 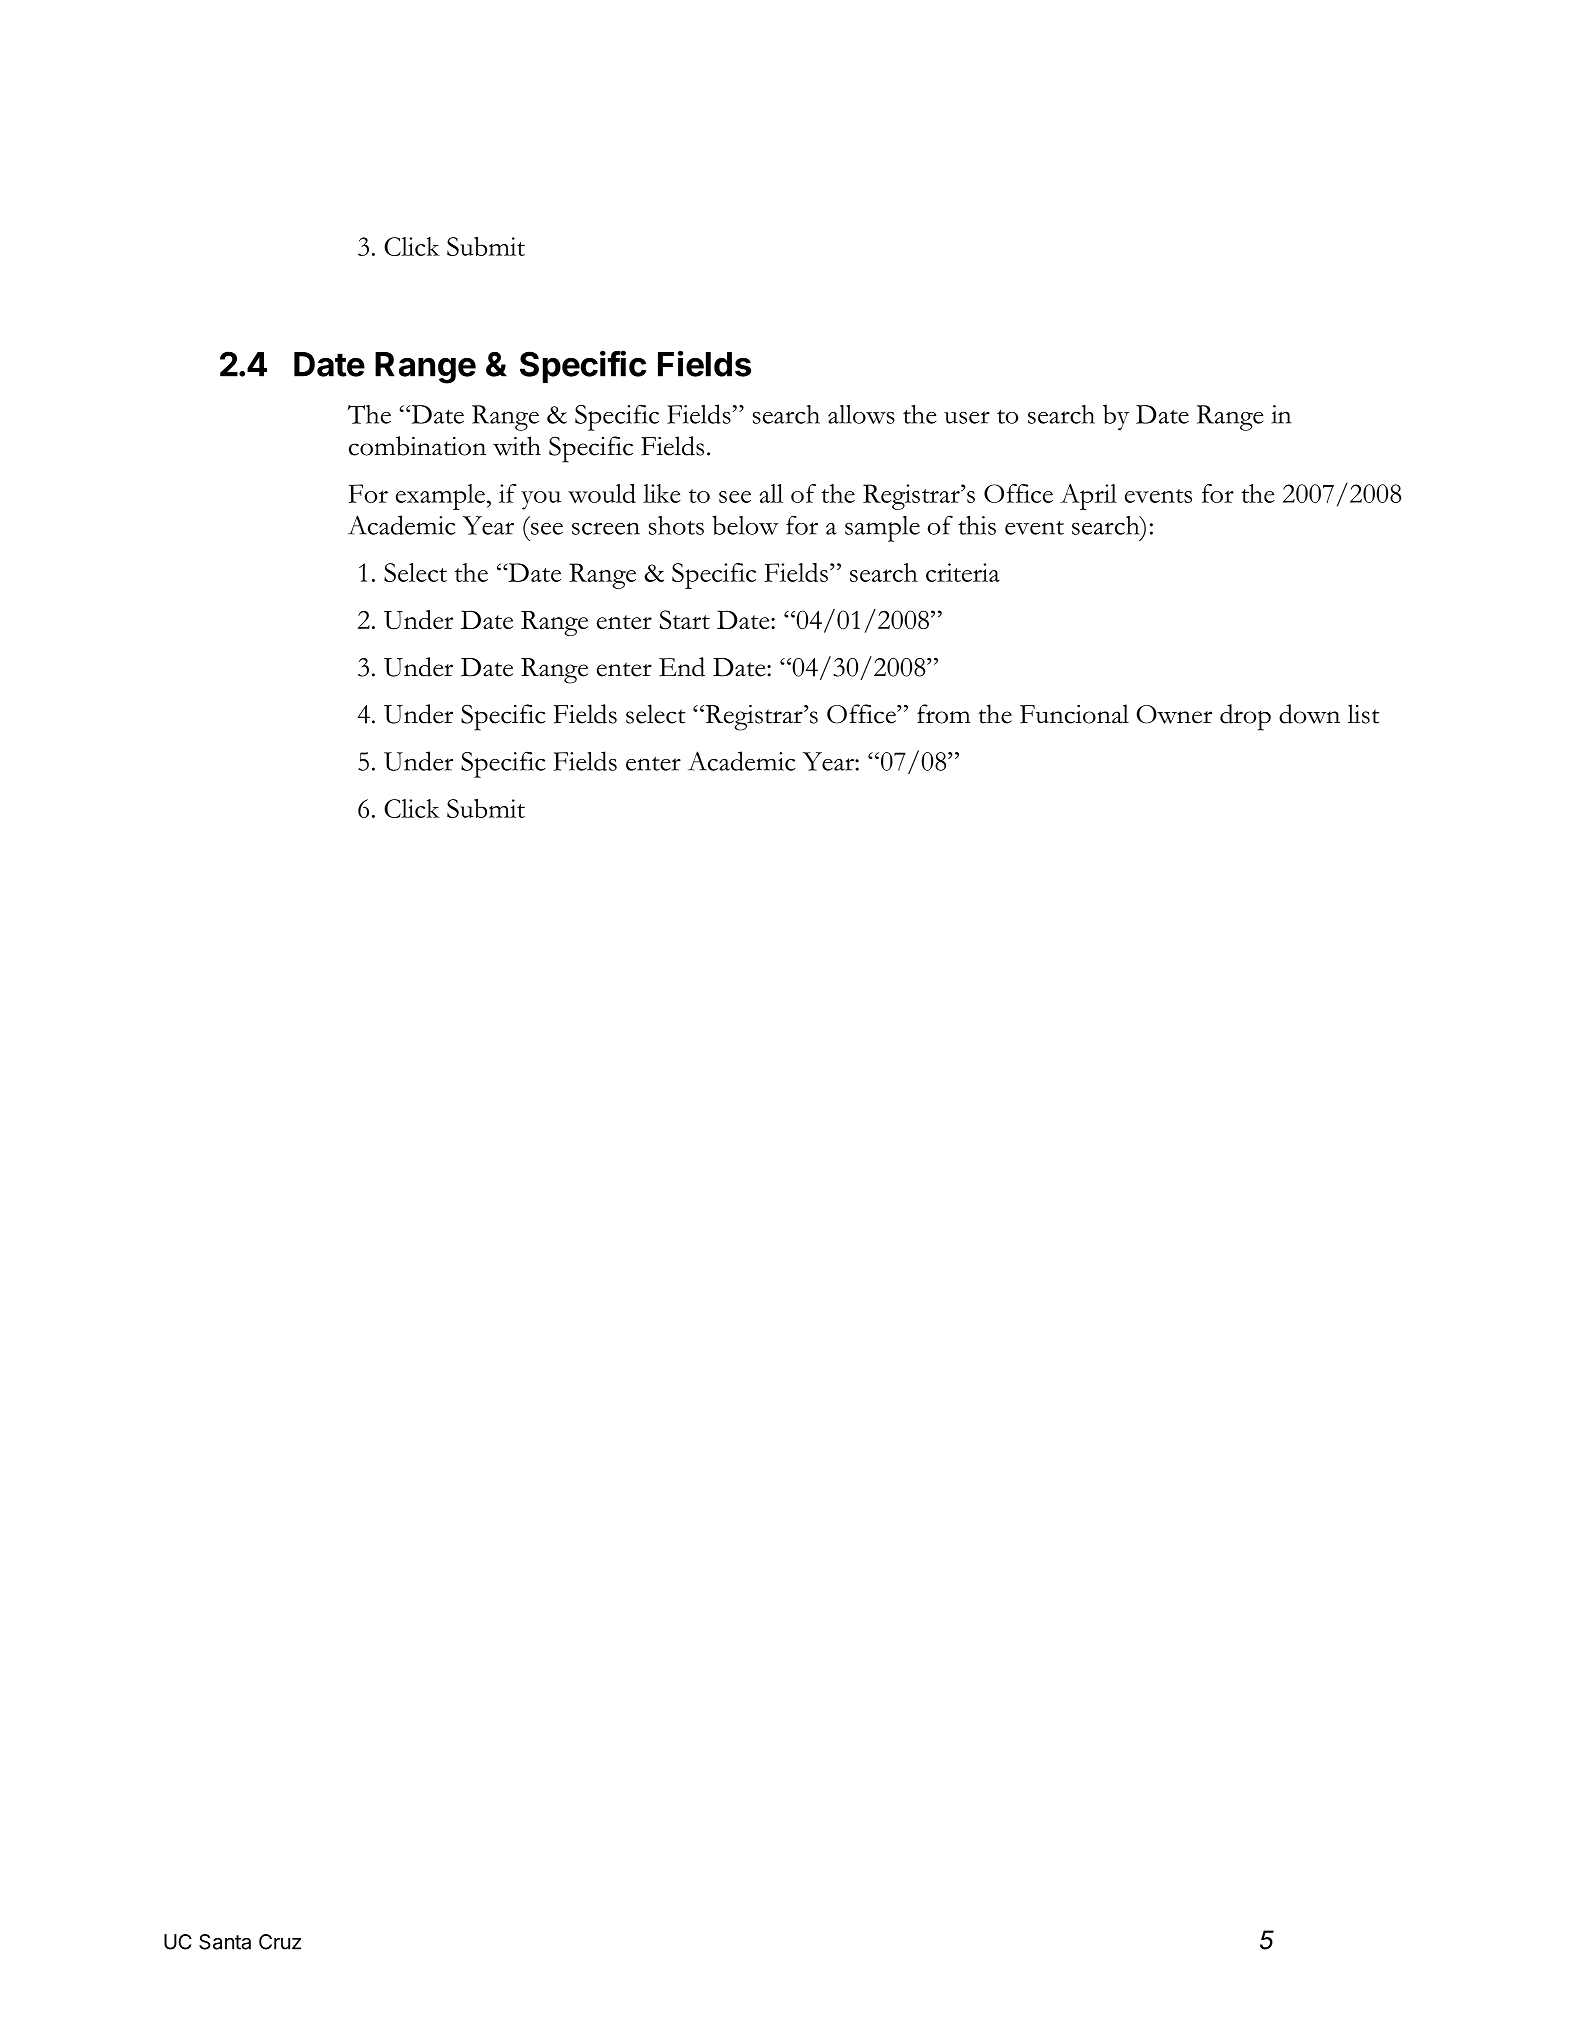 What do you see at coordinates (1309, 714) in the screenshot?
I see `down` at bounding box center [1309, 714].
